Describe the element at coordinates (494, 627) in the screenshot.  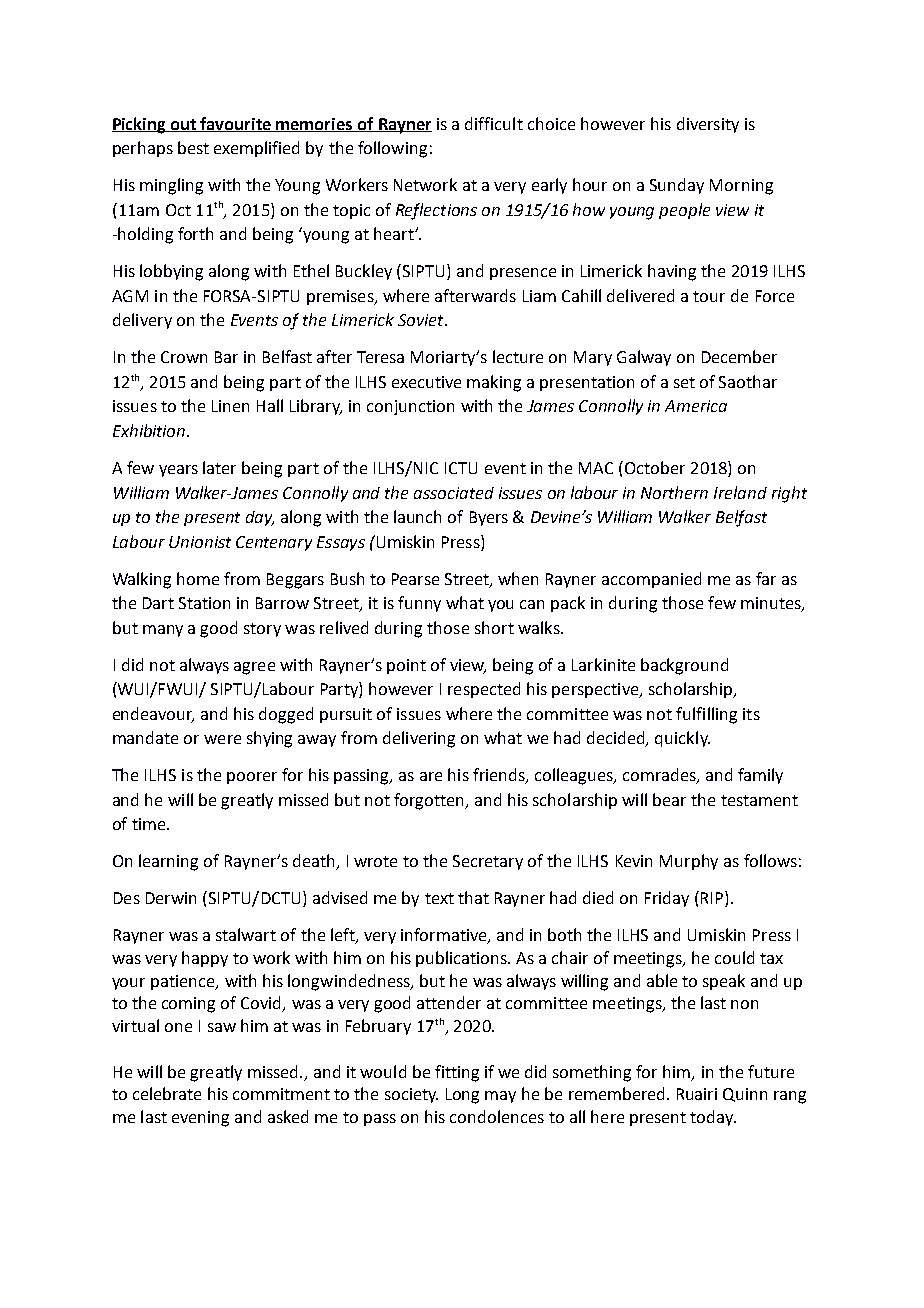
I see `short` at that location.
